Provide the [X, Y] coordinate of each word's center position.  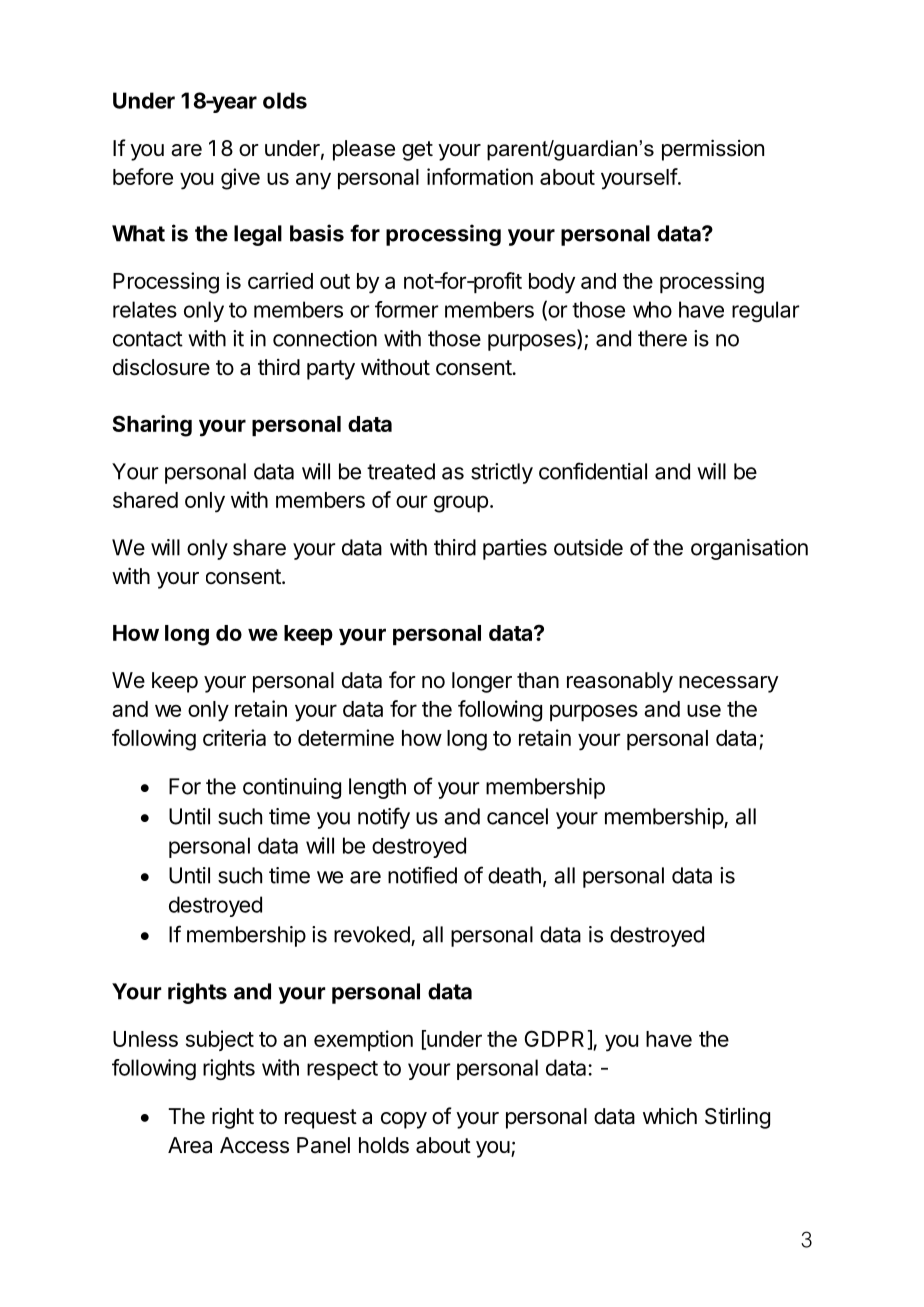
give [240, 179]
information [480, 176]
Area [190, 1145]
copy [404, 1120]
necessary [729, 684]
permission [713, 150]
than [538, 680]
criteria [234, 737]
